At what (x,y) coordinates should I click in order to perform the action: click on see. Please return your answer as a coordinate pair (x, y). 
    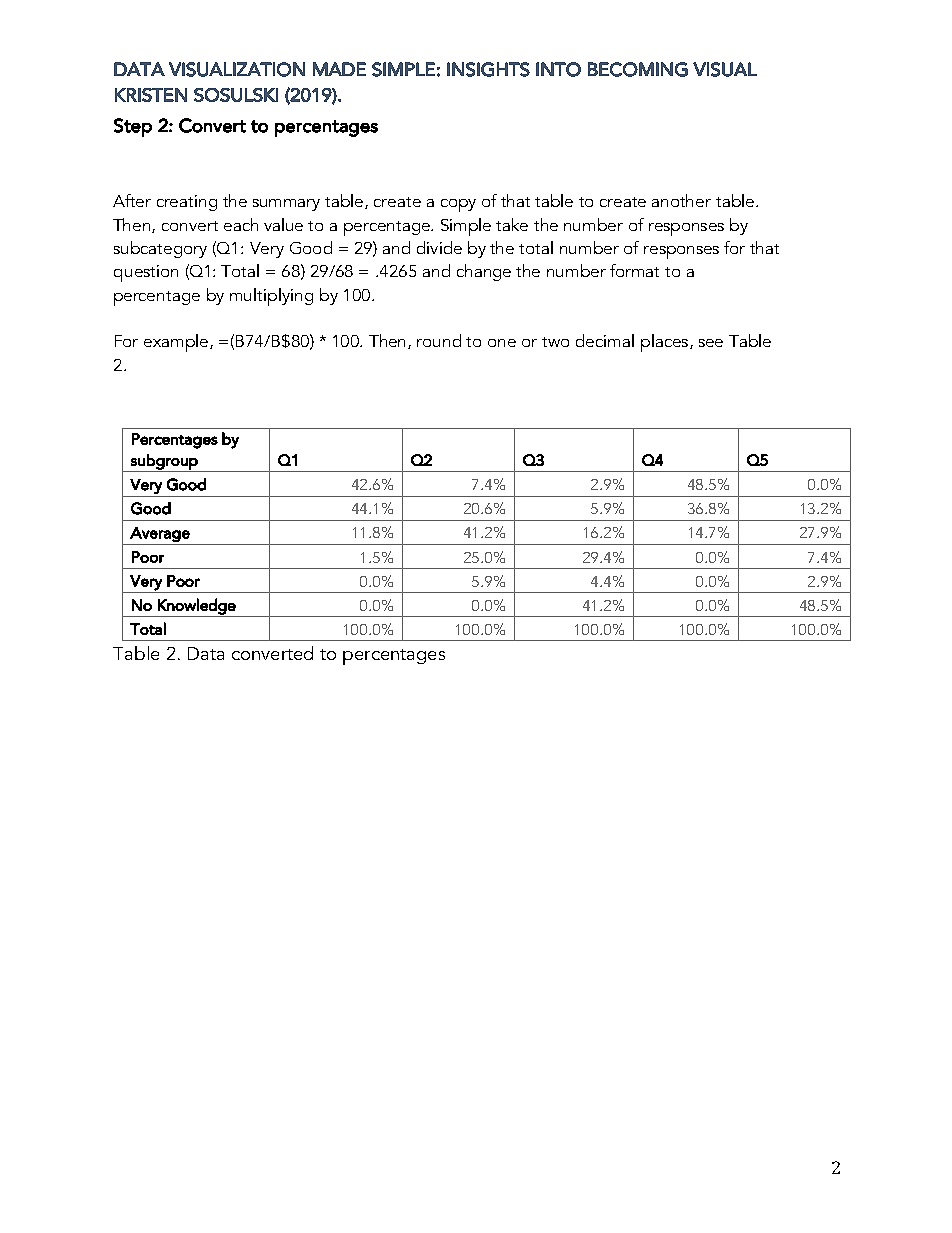
    Looking at the image, I should click on (711, 343).
